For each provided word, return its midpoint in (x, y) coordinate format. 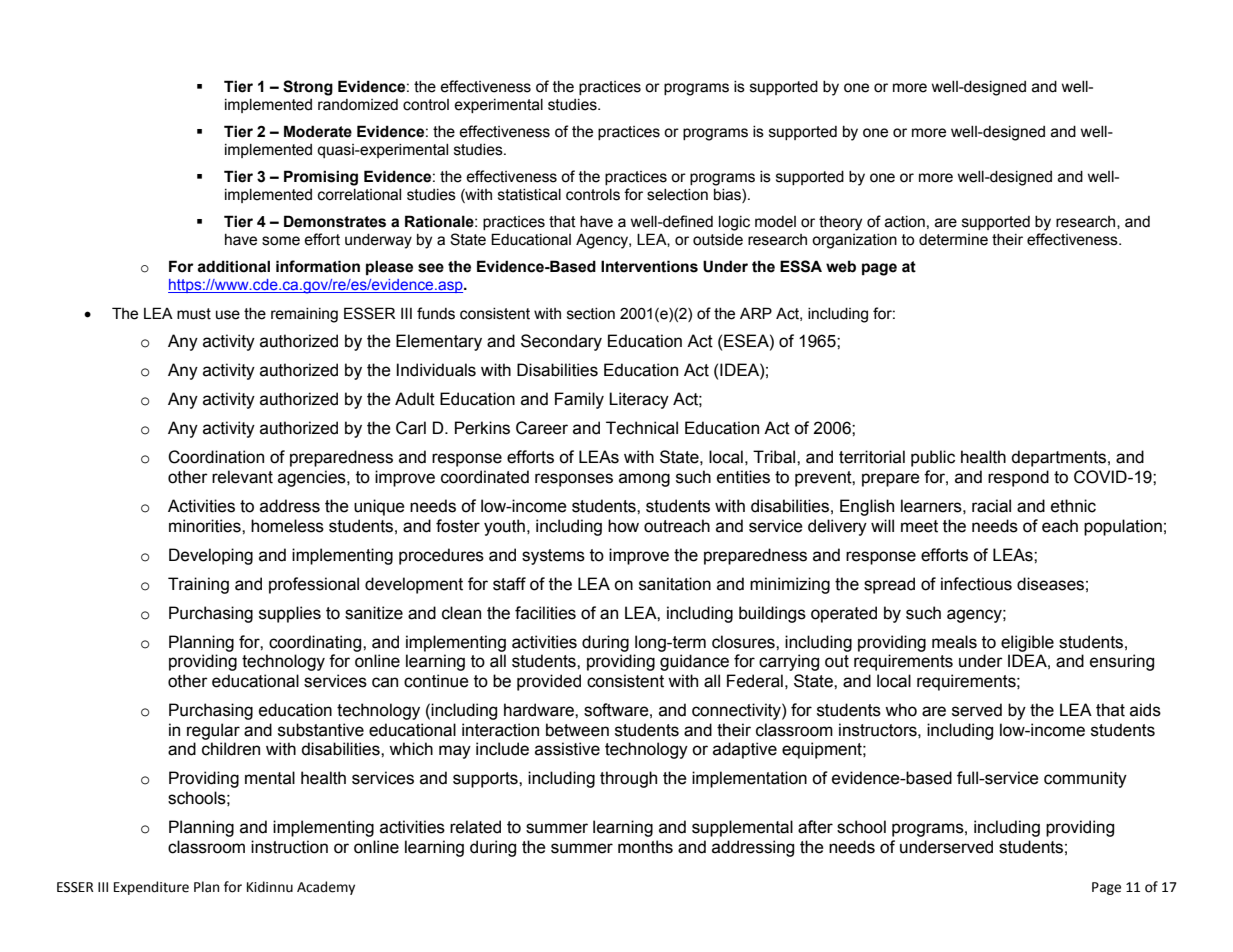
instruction (289, 847)
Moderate (318, 131)
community (1085, 779)
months (645, 847)
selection (677, 195)
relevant (242, 477)
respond (1018, 478)
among (644, 480)
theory (840, 223)
